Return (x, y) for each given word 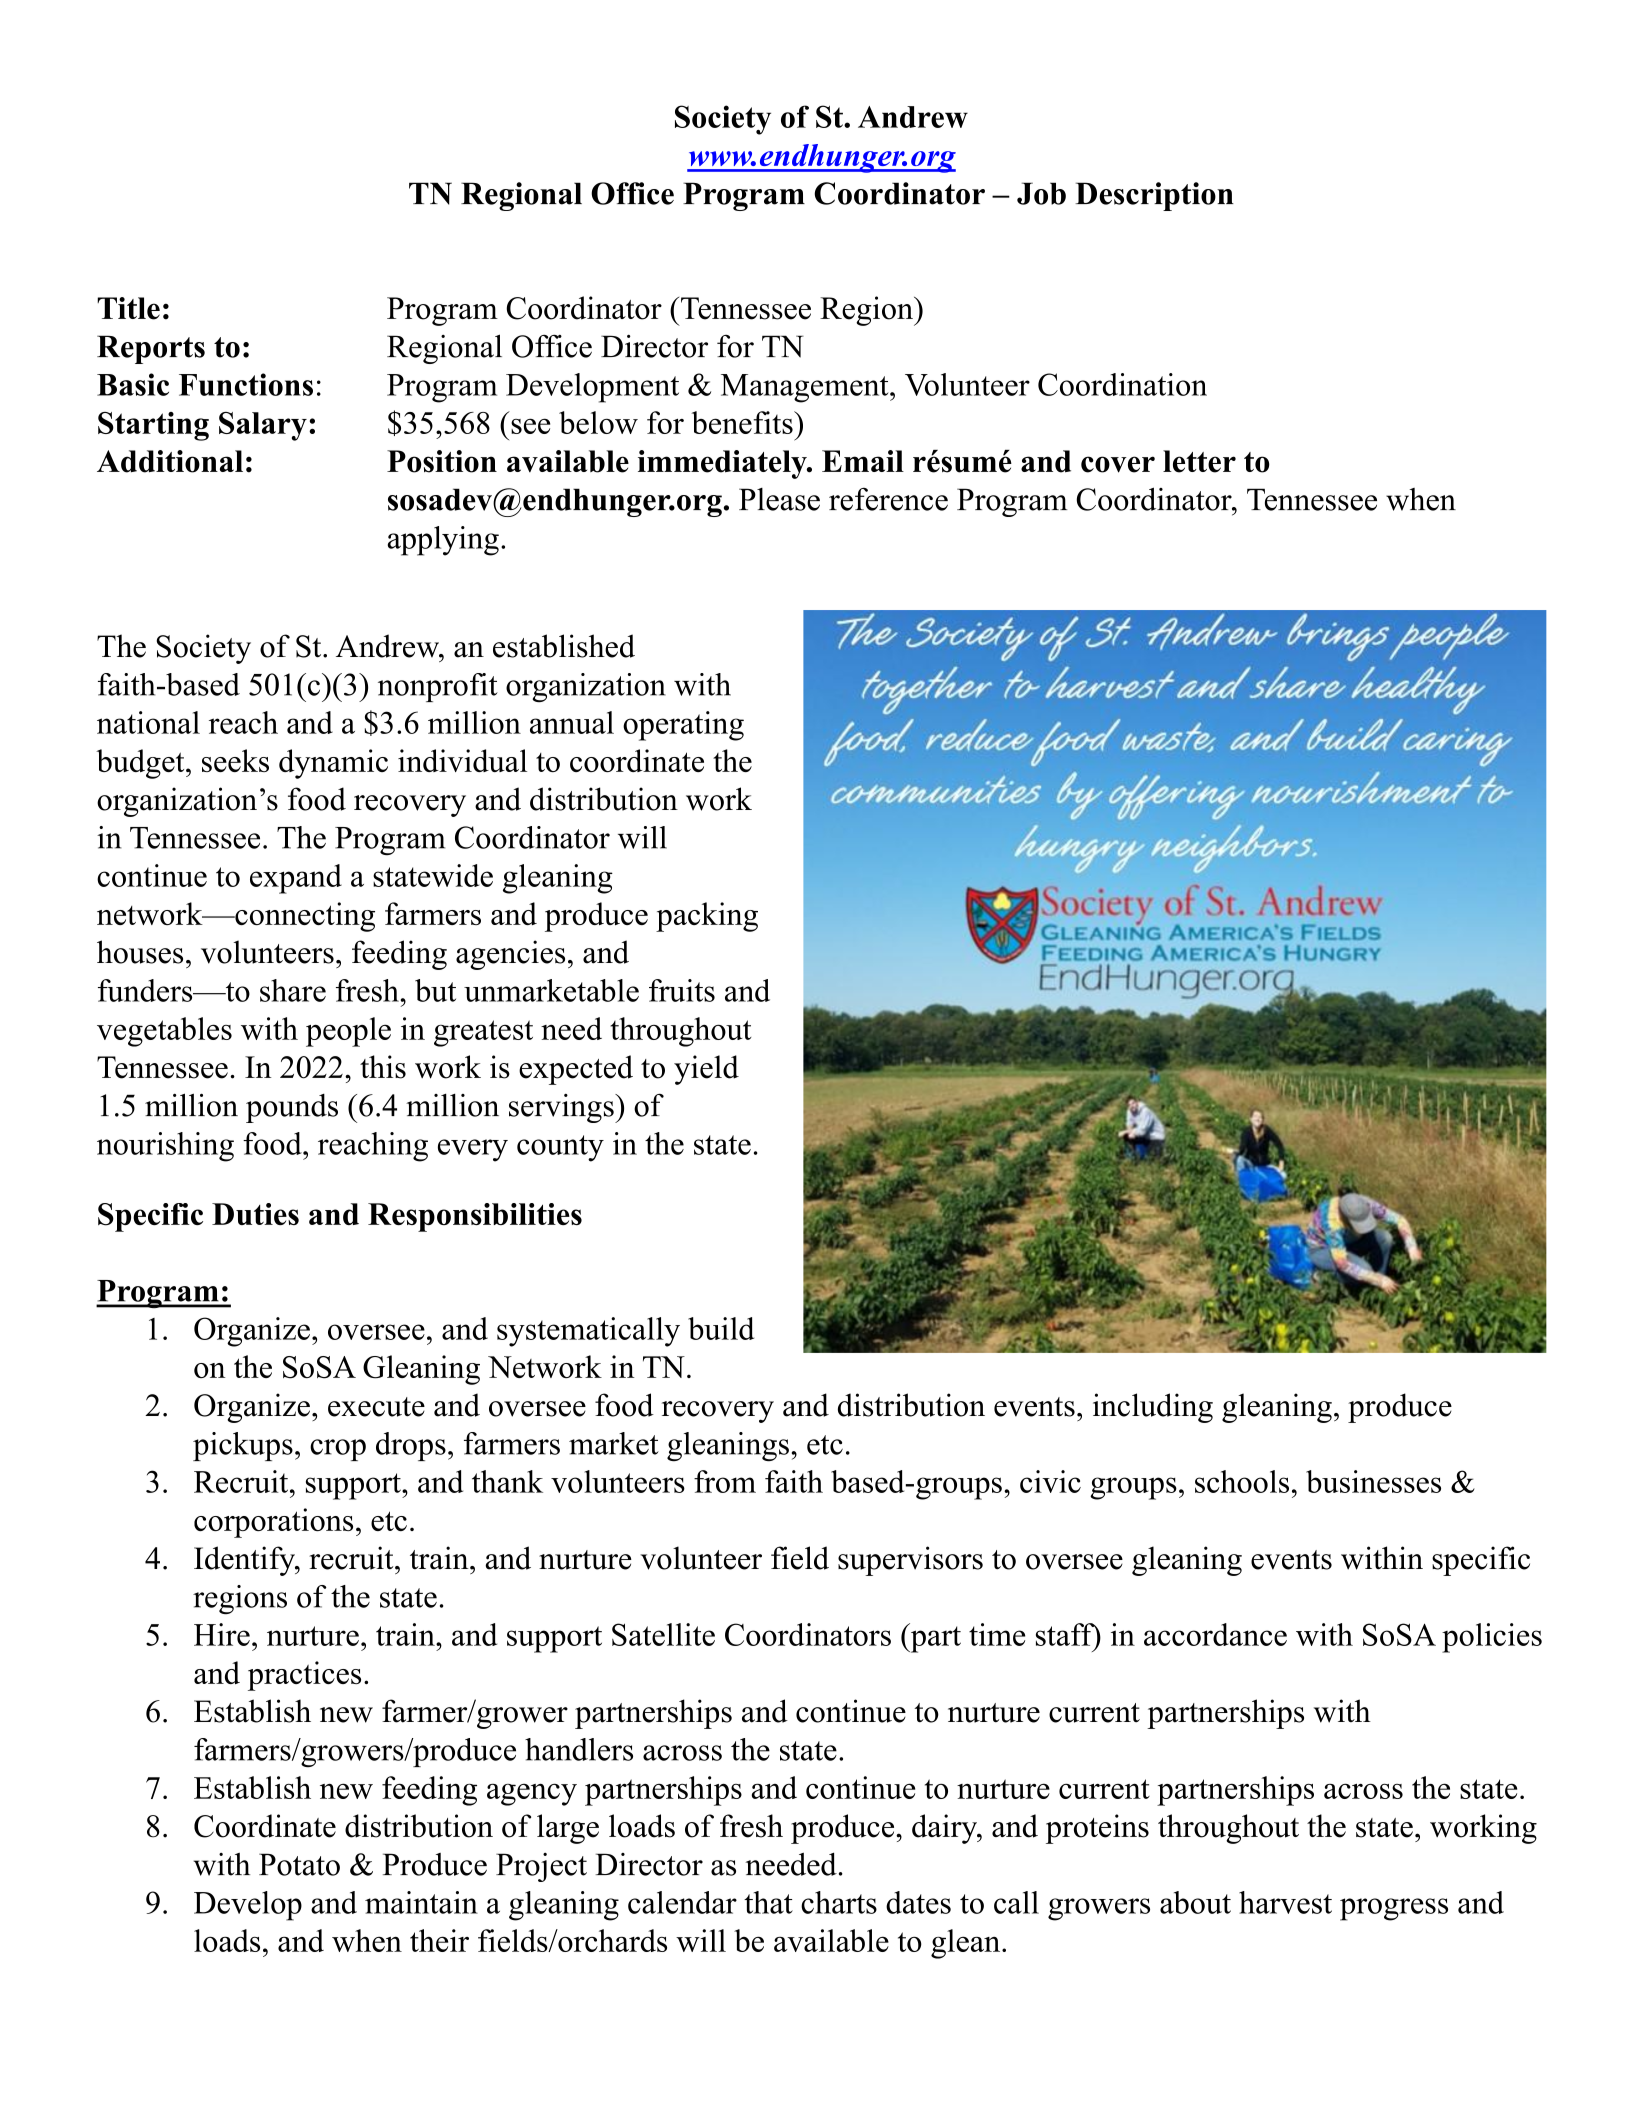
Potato (299, 1864)
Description (1154, 196)
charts (839, 1902)
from (725, 1481)
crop (338, 1450)
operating (683, 726)
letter (1199, 461)
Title (128, 308)
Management (806, 388)
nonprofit (438, 687)
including (1153, 1408)
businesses (1373, 1481)
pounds (292, 1108)
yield (706, 1070)
